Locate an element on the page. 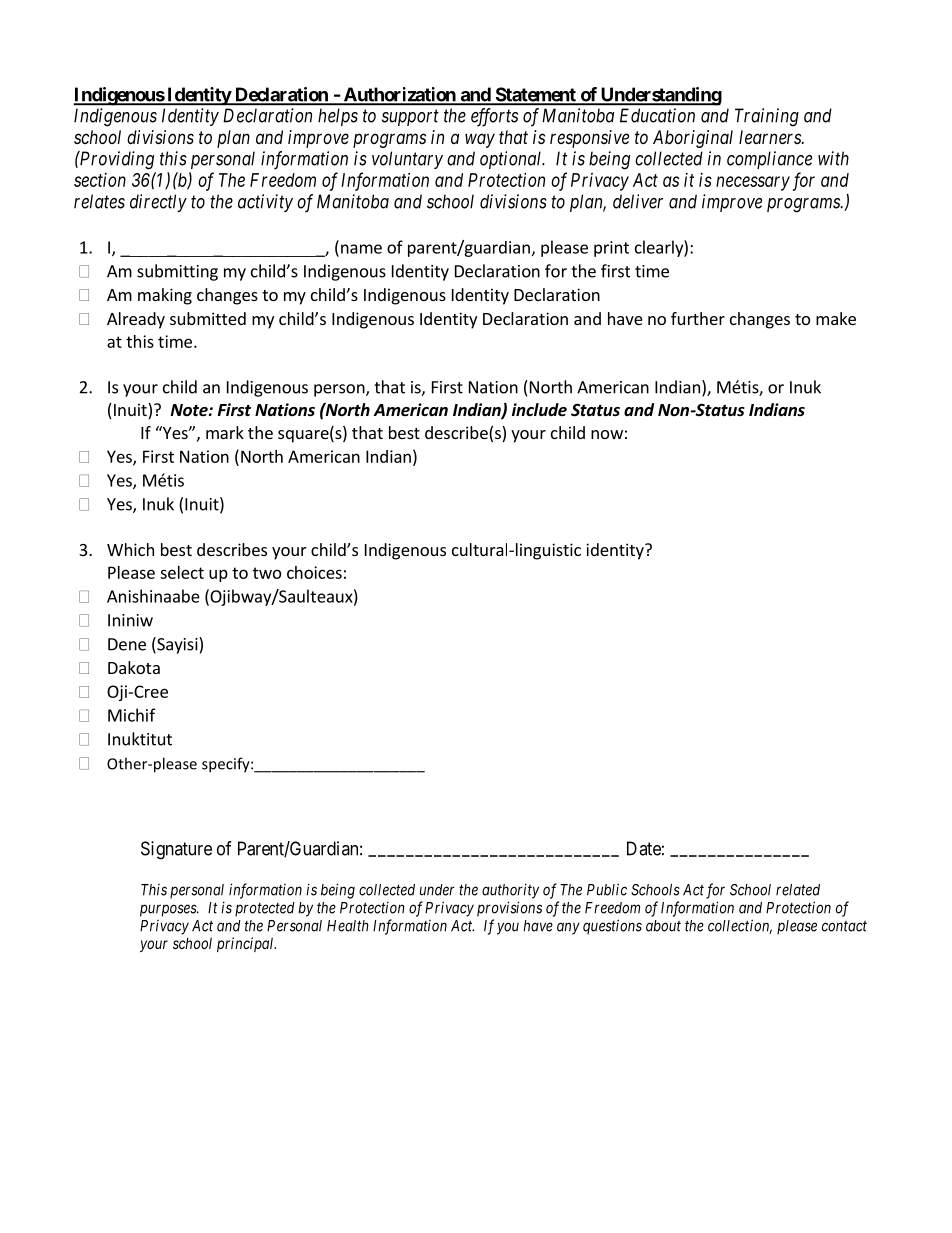 The height and width of the image is (1233, 952). efforts is located at coordinates (494, 117).
